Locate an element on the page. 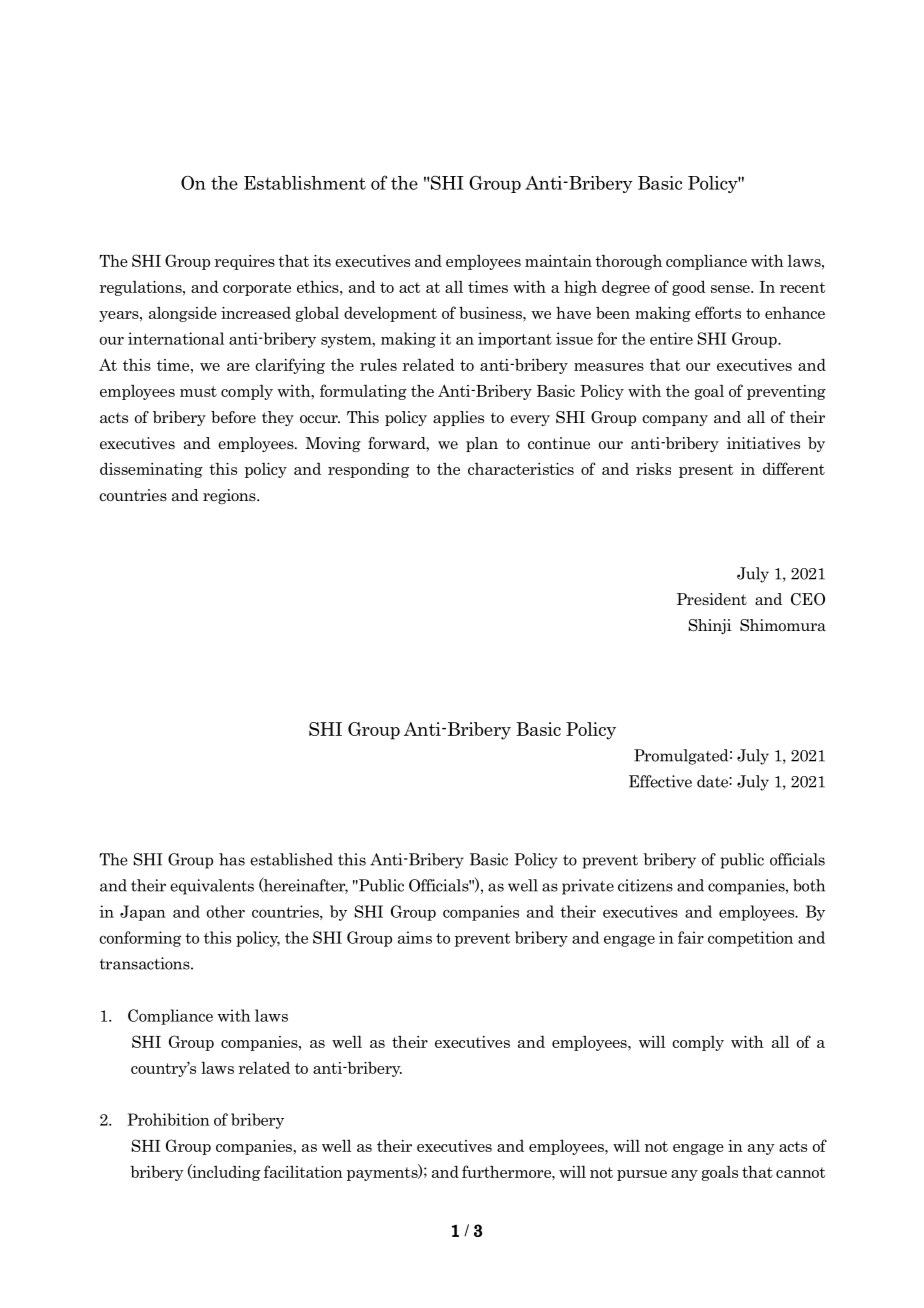  competition is located at coordinates (750, 939).
